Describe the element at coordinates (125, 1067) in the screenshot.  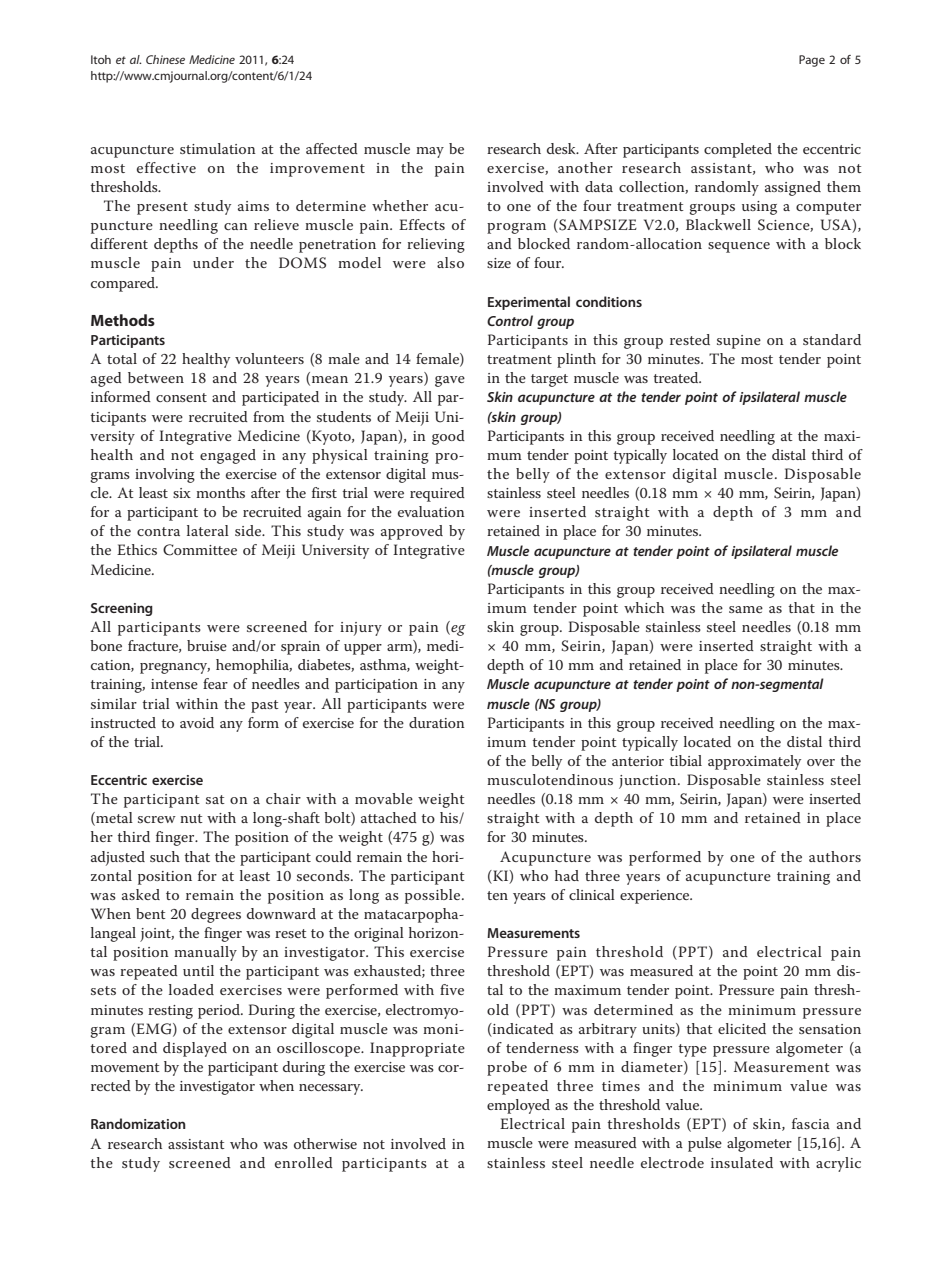
I see `movement` at that location.
